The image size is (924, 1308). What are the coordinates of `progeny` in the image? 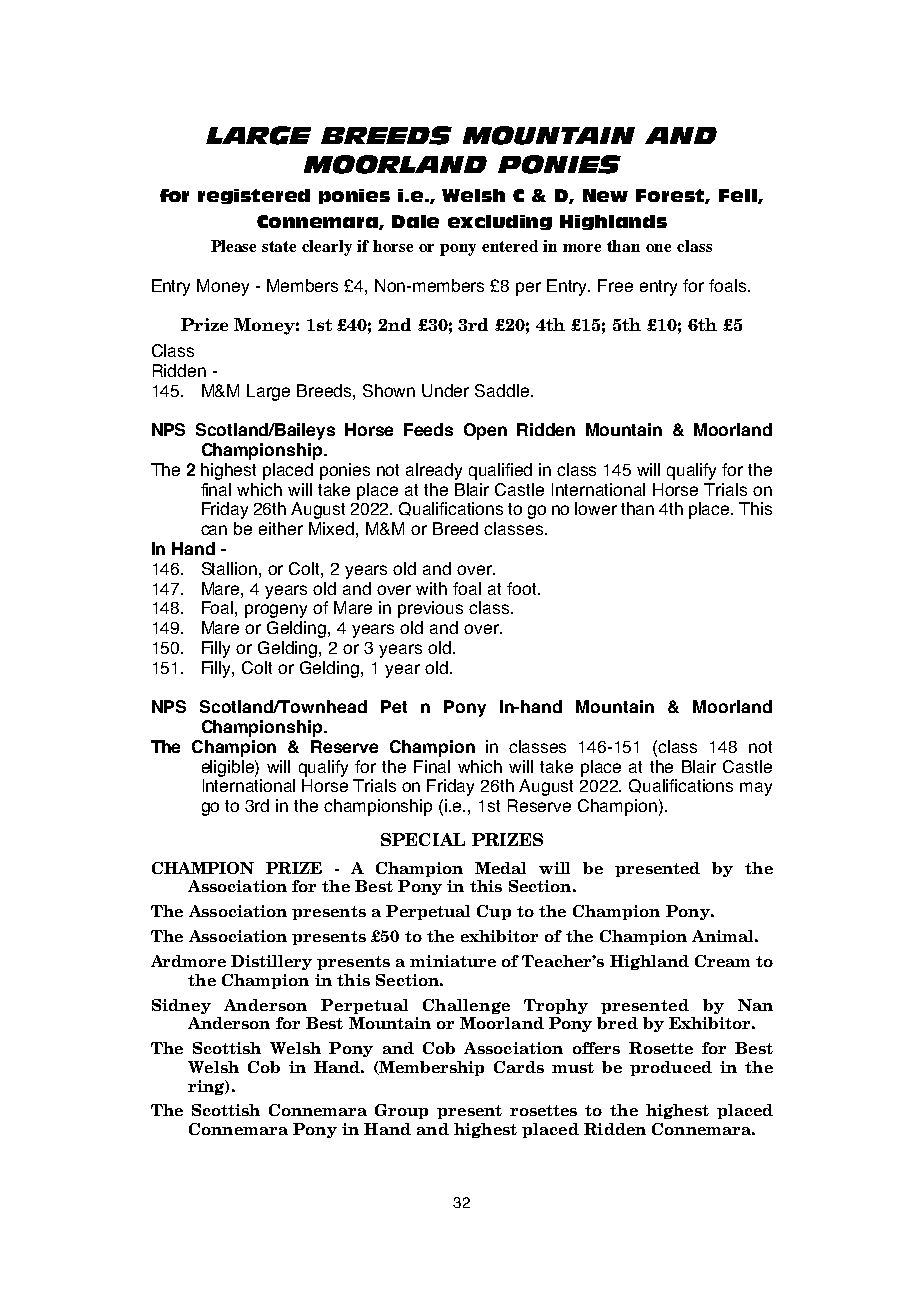 It's located at (276, 611).
